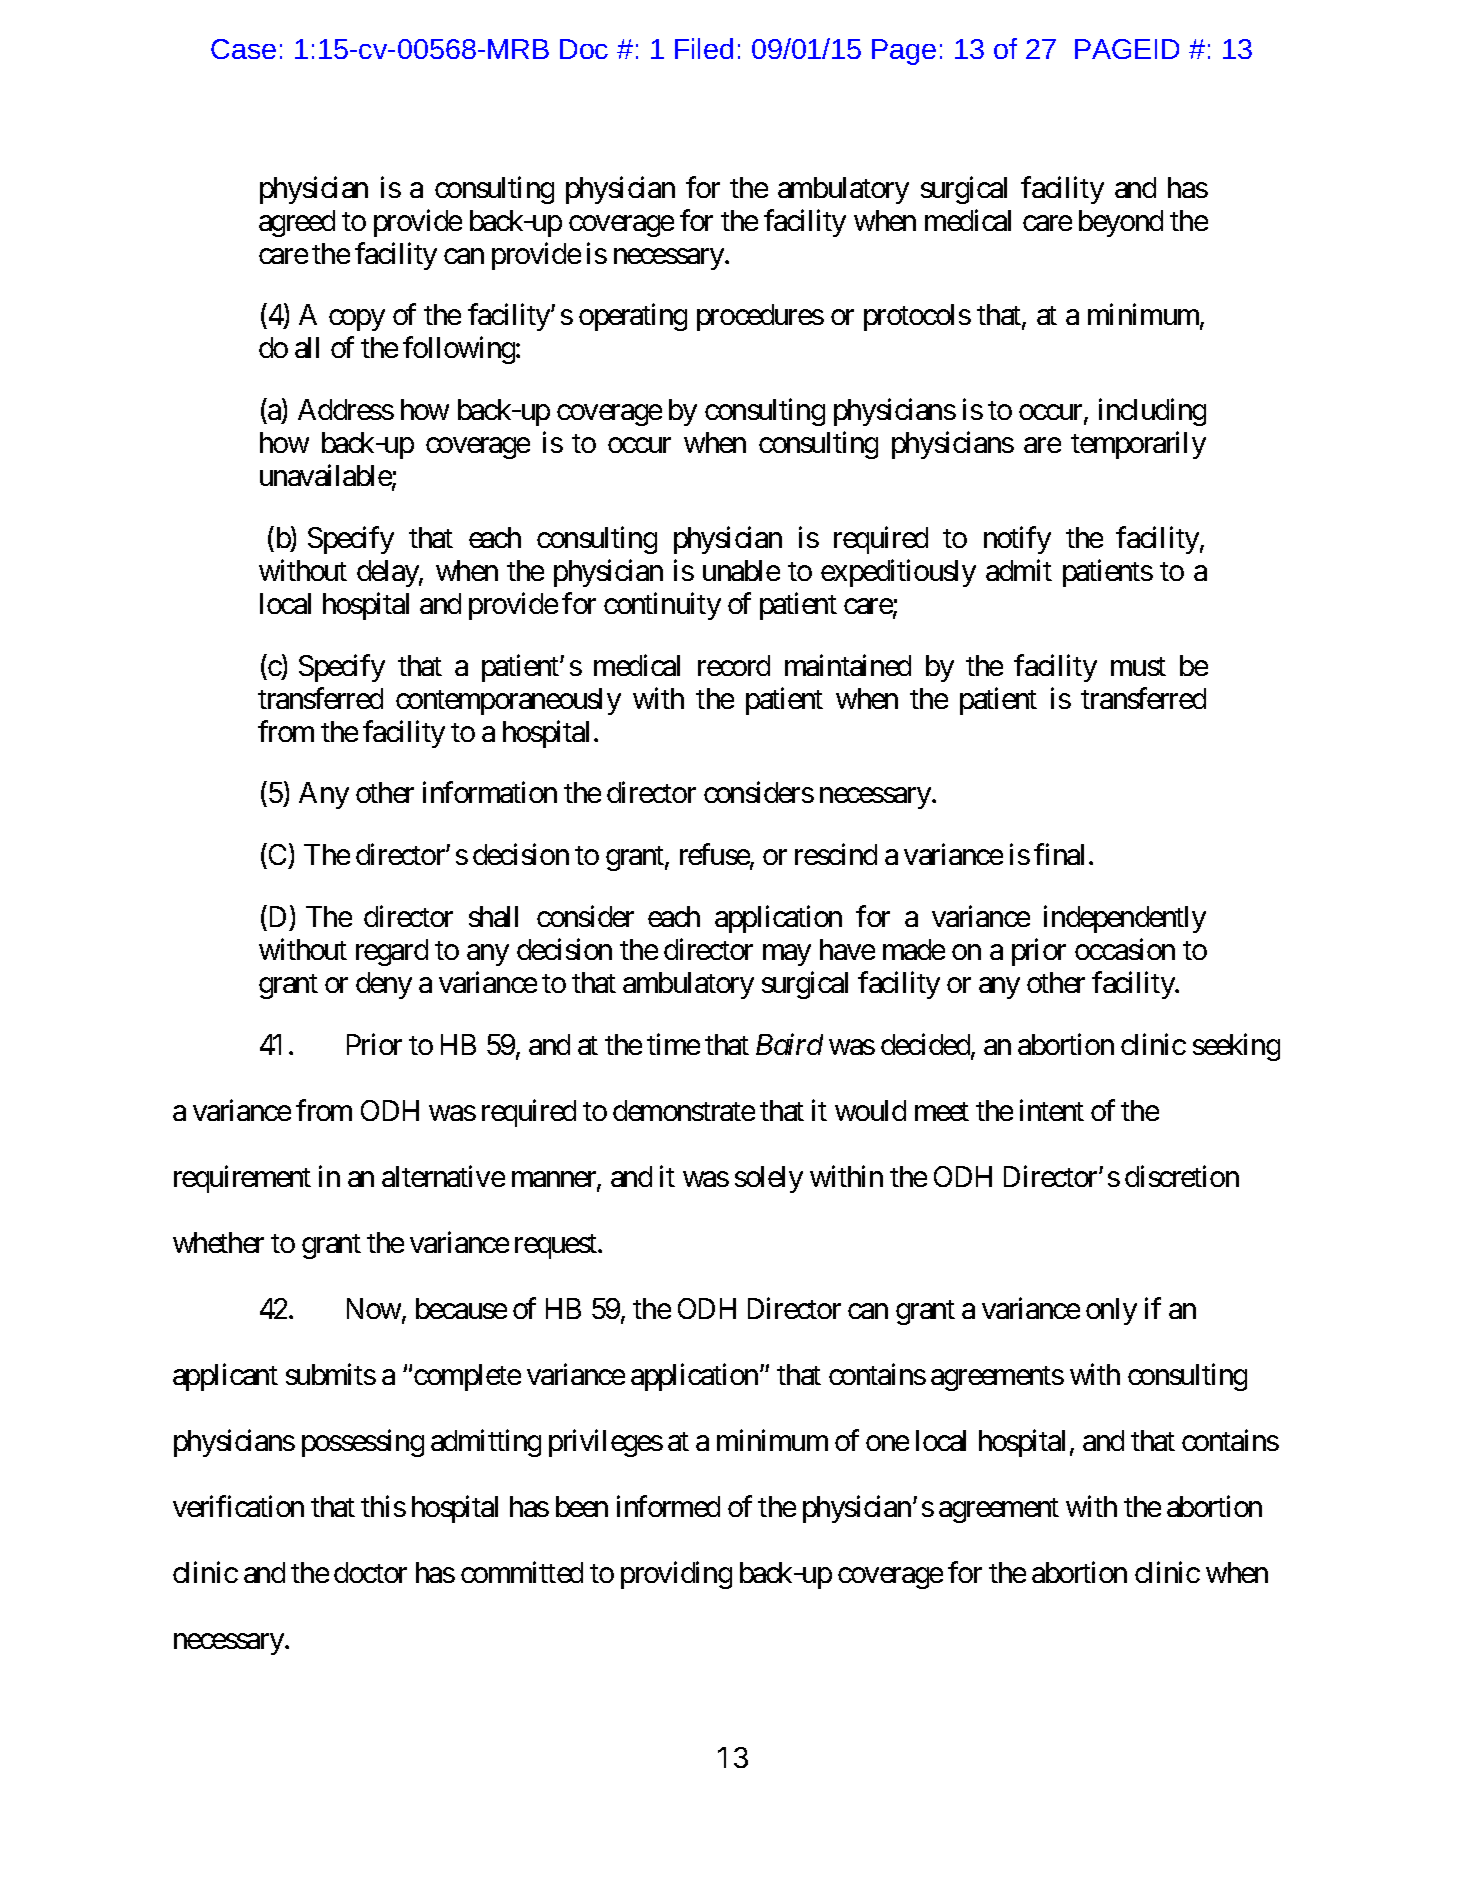 The width and height of the screenshot is (1464, 1895). I want to click on information, so click(490, 792).
